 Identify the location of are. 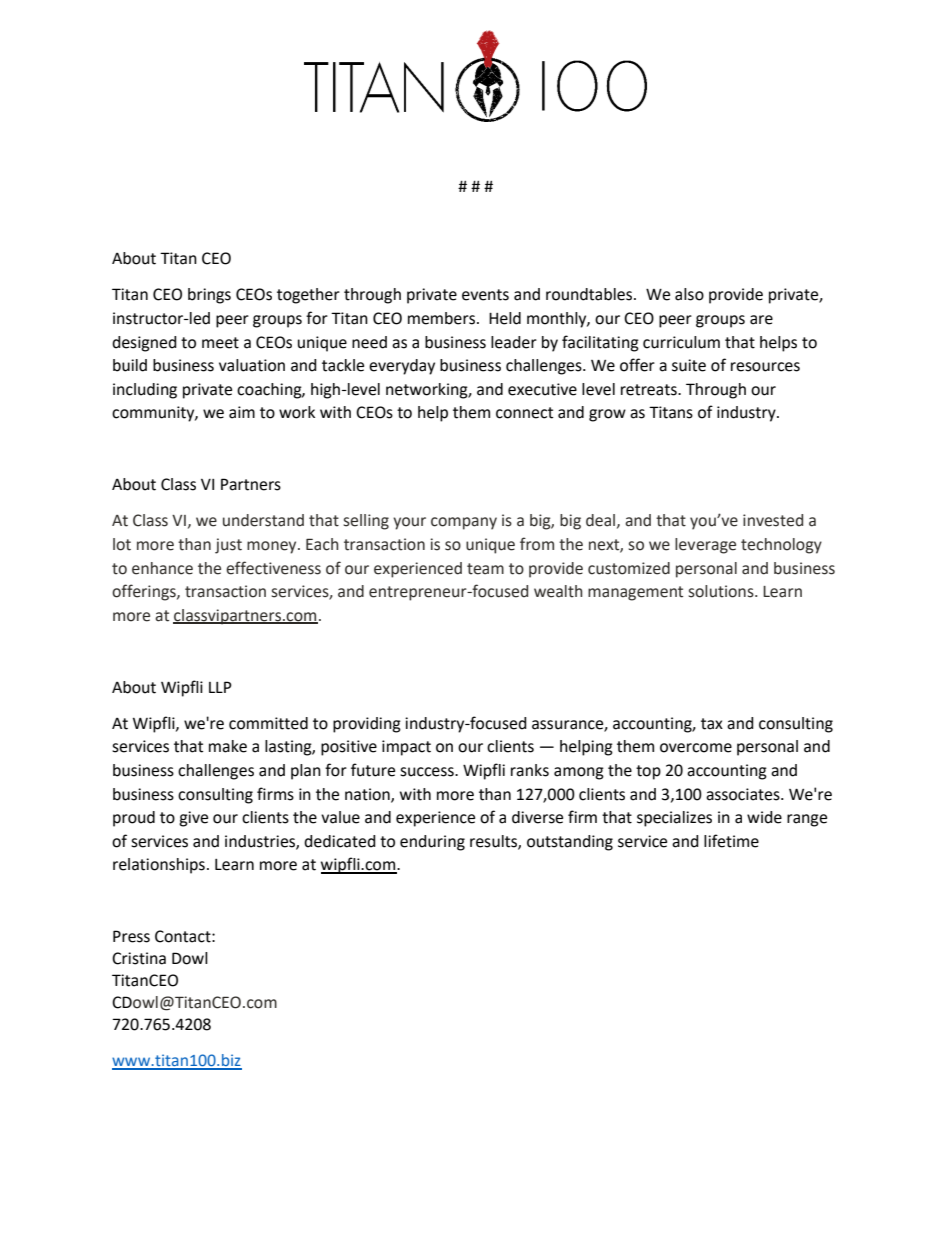
(761, 320).
